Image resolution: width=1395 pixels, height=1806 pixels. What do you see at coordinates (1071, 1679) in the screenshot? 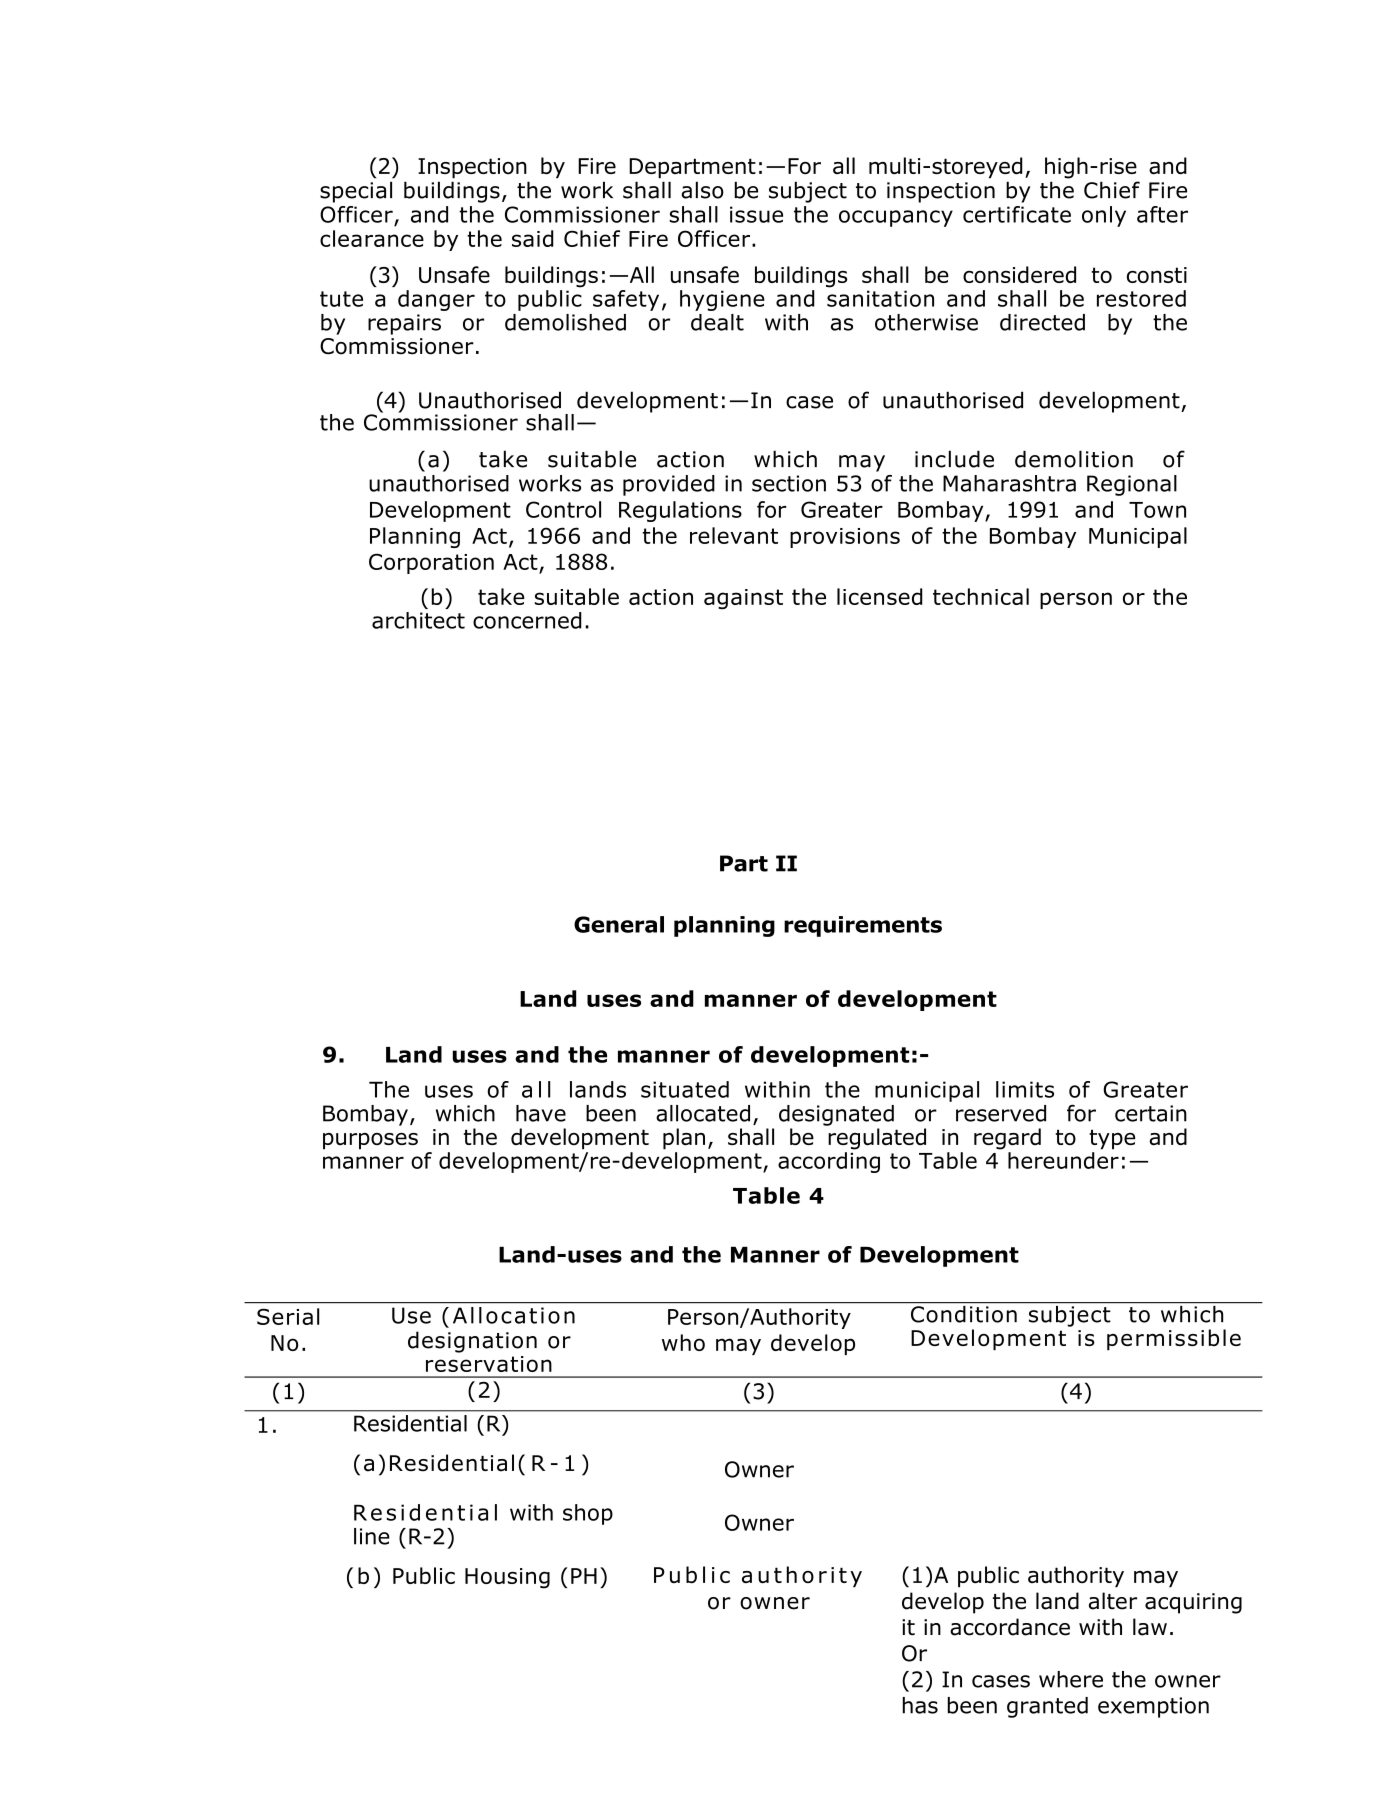
I see `where` at bounding box center [1071, 1679].
